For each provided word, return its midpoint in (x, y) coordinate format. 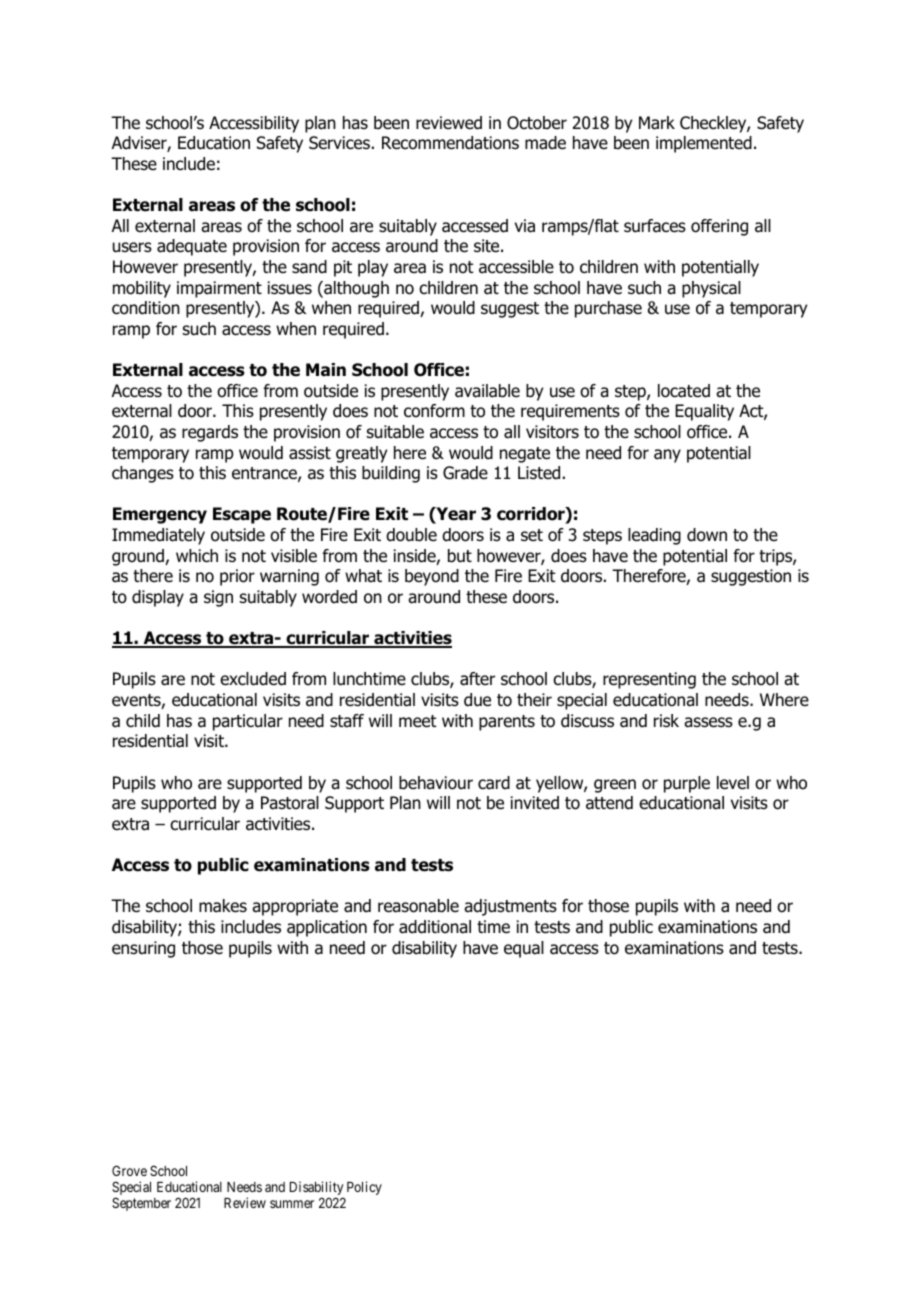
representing (649, 680)
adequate (192, 247)
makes (223, 906)
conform (434, 411)
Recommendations (450, 143)
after (477, 679)
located (684, 391)
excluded (253, 679)
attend (609, 803)
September (141, 1204)
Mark (657, 123)
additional (435, 927)
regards (210, 433)
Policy (364, 1188)
